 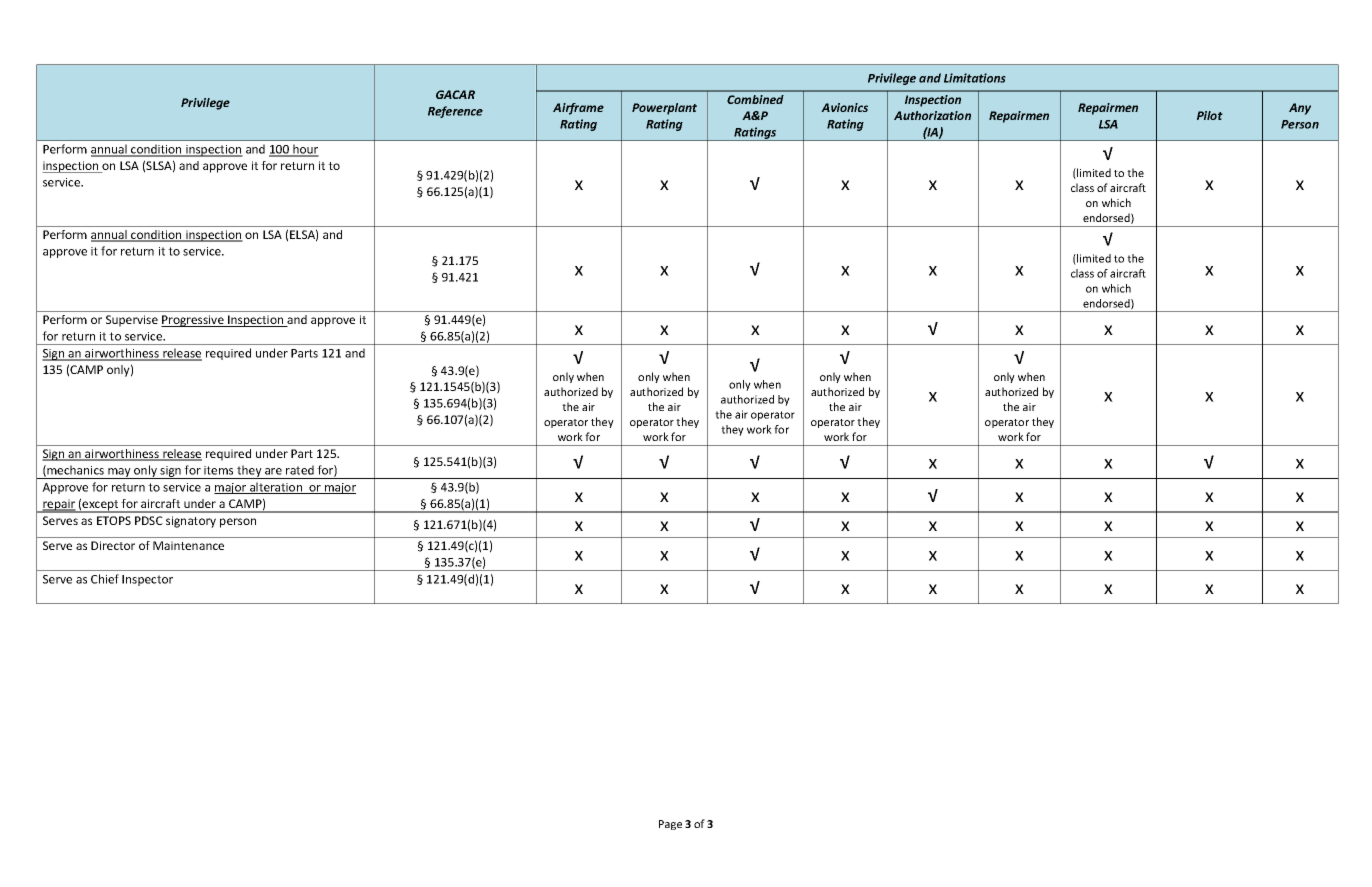 What do you see at coordinates (1210, 115) in the screenshot?
I see `Pilot` at bounding box center [1210, 115].
